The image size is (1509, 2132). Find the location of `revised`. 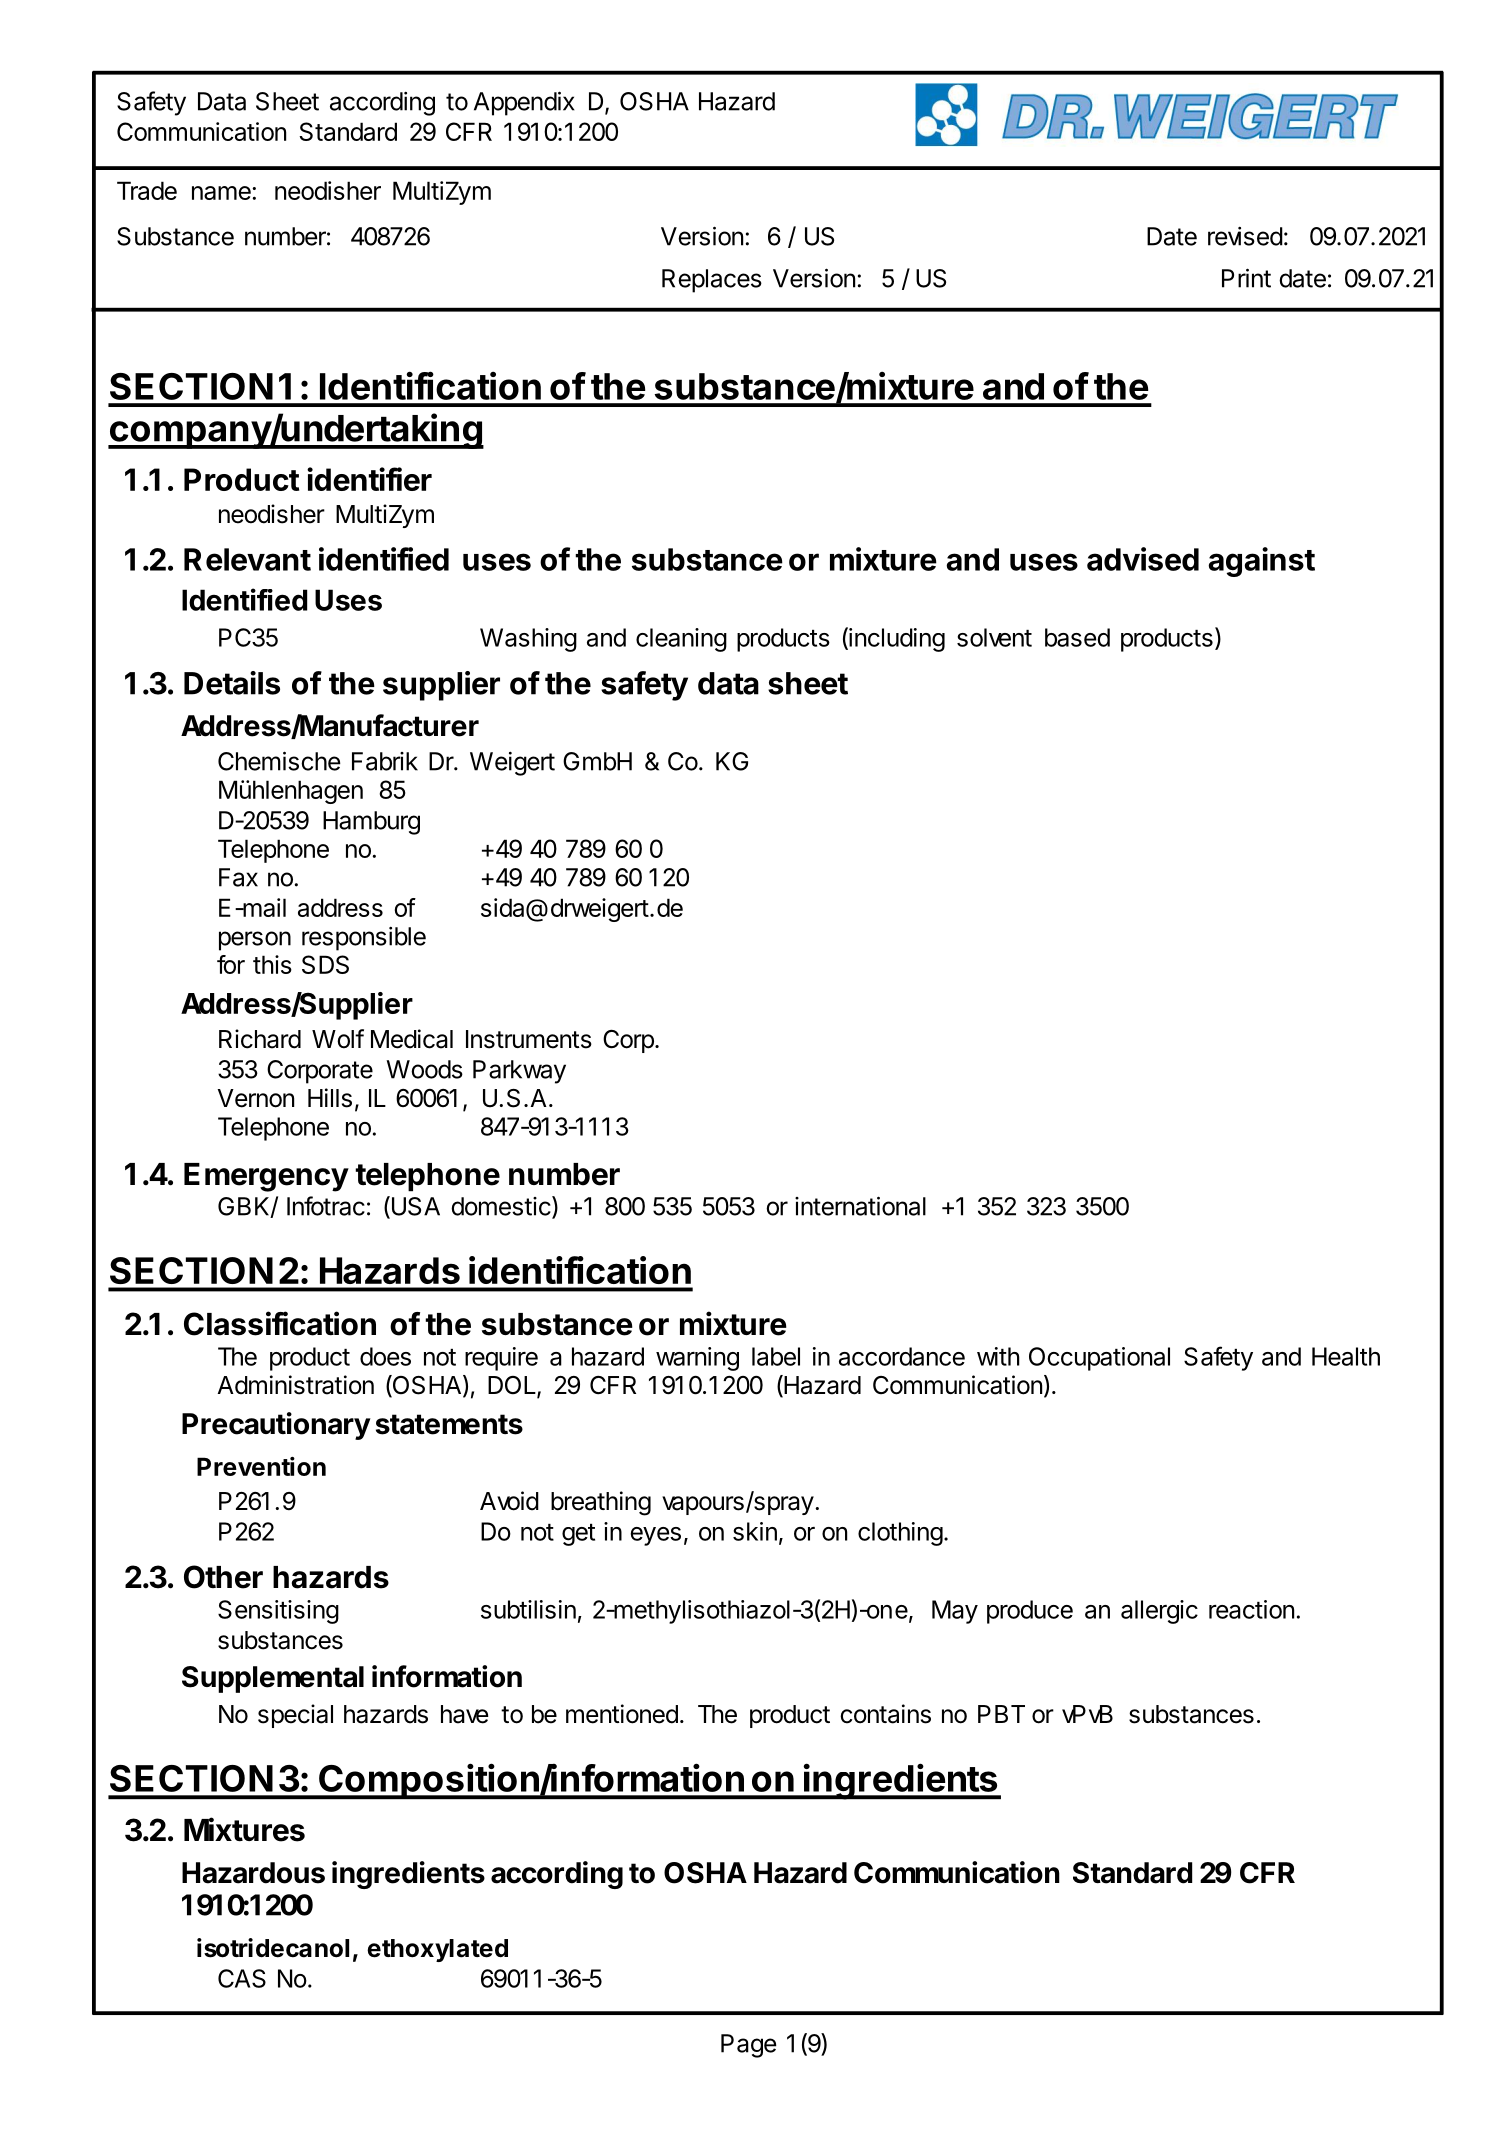

revised is located at coordinates (1245, 236).
